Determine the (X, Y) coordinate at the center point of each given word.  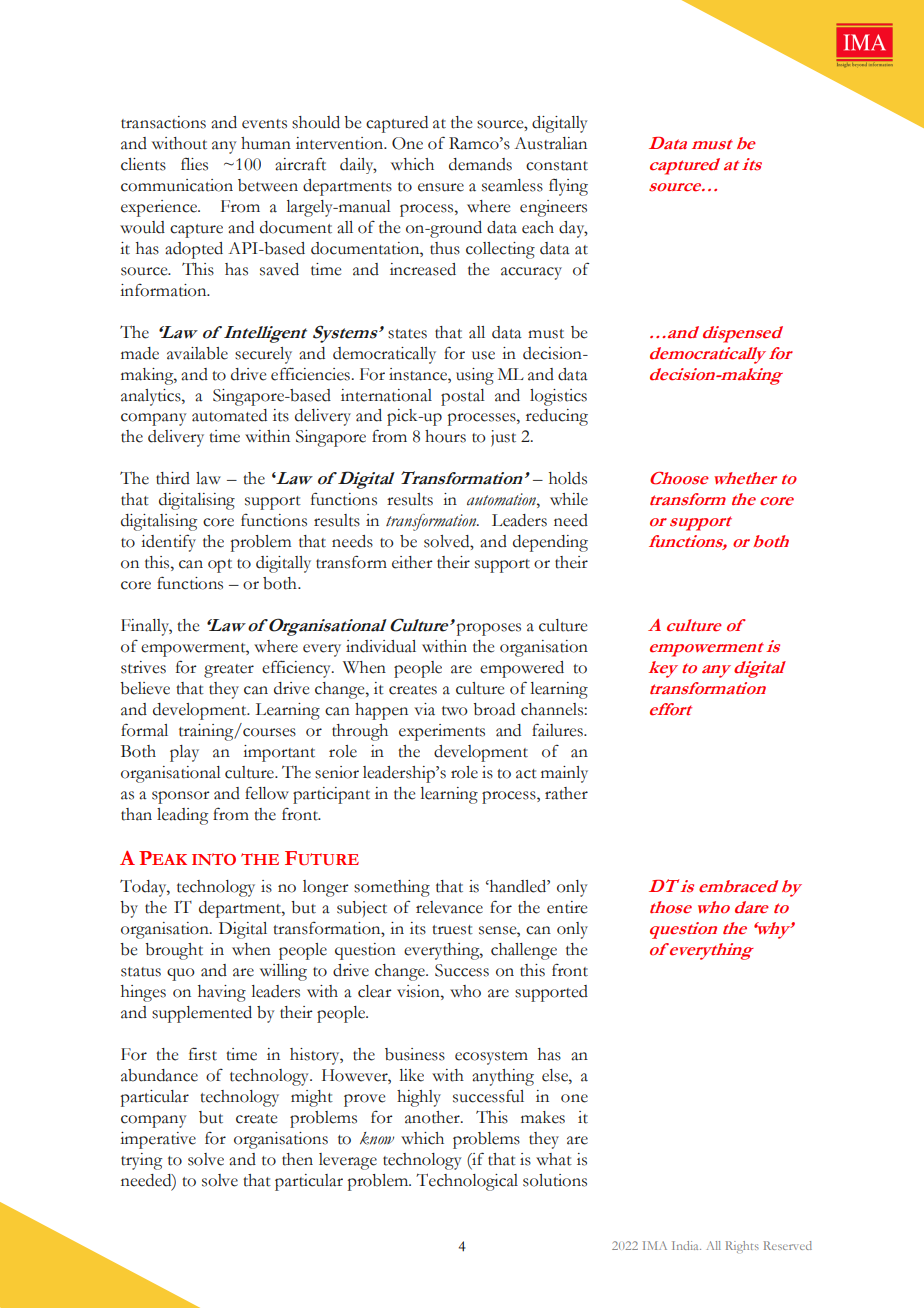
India (686, 1245)
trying (141, 1161)
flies (194, 164)
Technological (467, 1182)
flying (568, 187)
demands (480, 164)
